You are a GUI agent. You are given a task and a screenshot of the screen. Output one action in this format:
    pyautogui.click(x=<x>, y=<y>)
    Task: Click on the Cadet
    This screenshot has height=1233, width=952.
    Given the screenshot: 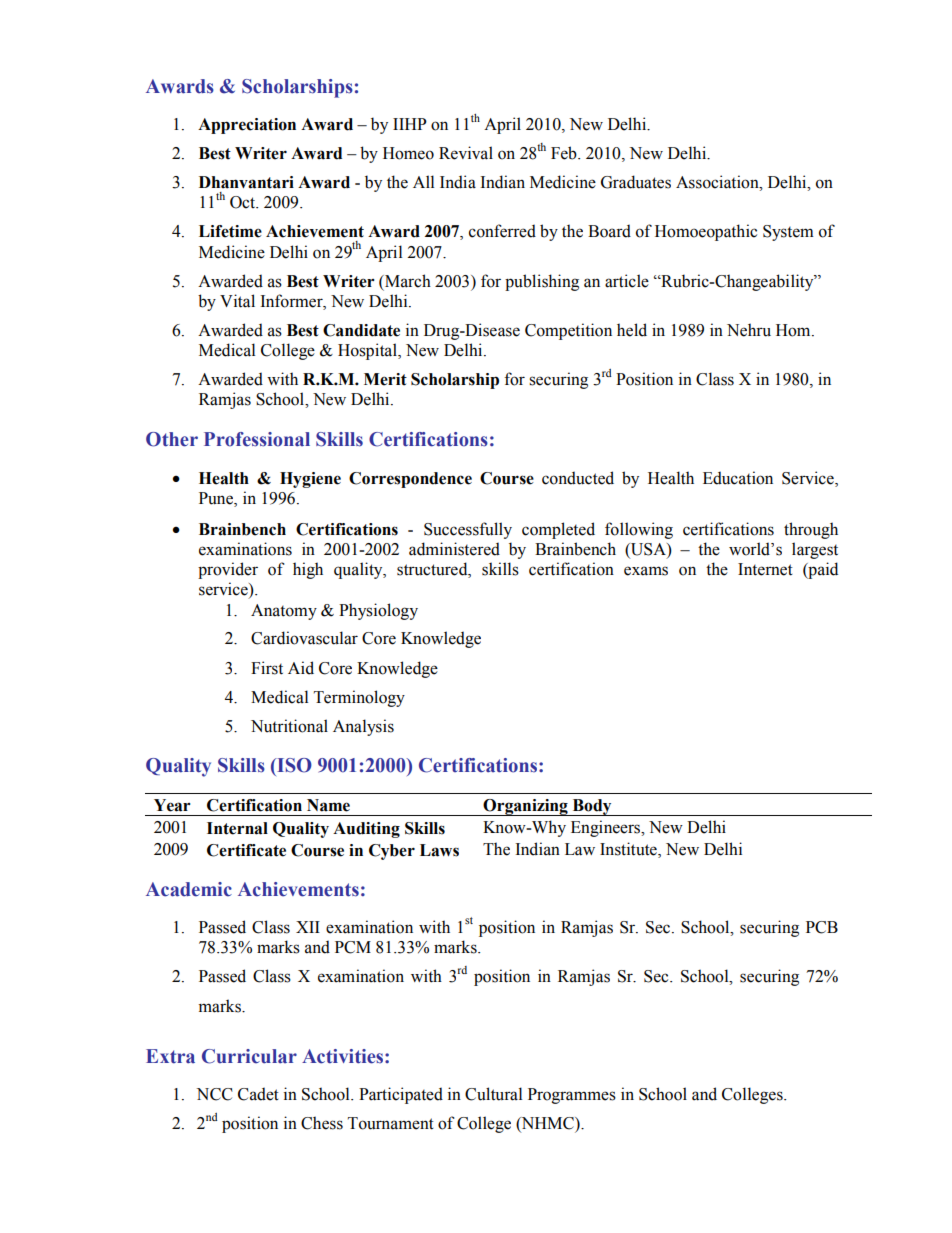 What is the action you would take?
    pyautogui.click(x=258, y=1094)
